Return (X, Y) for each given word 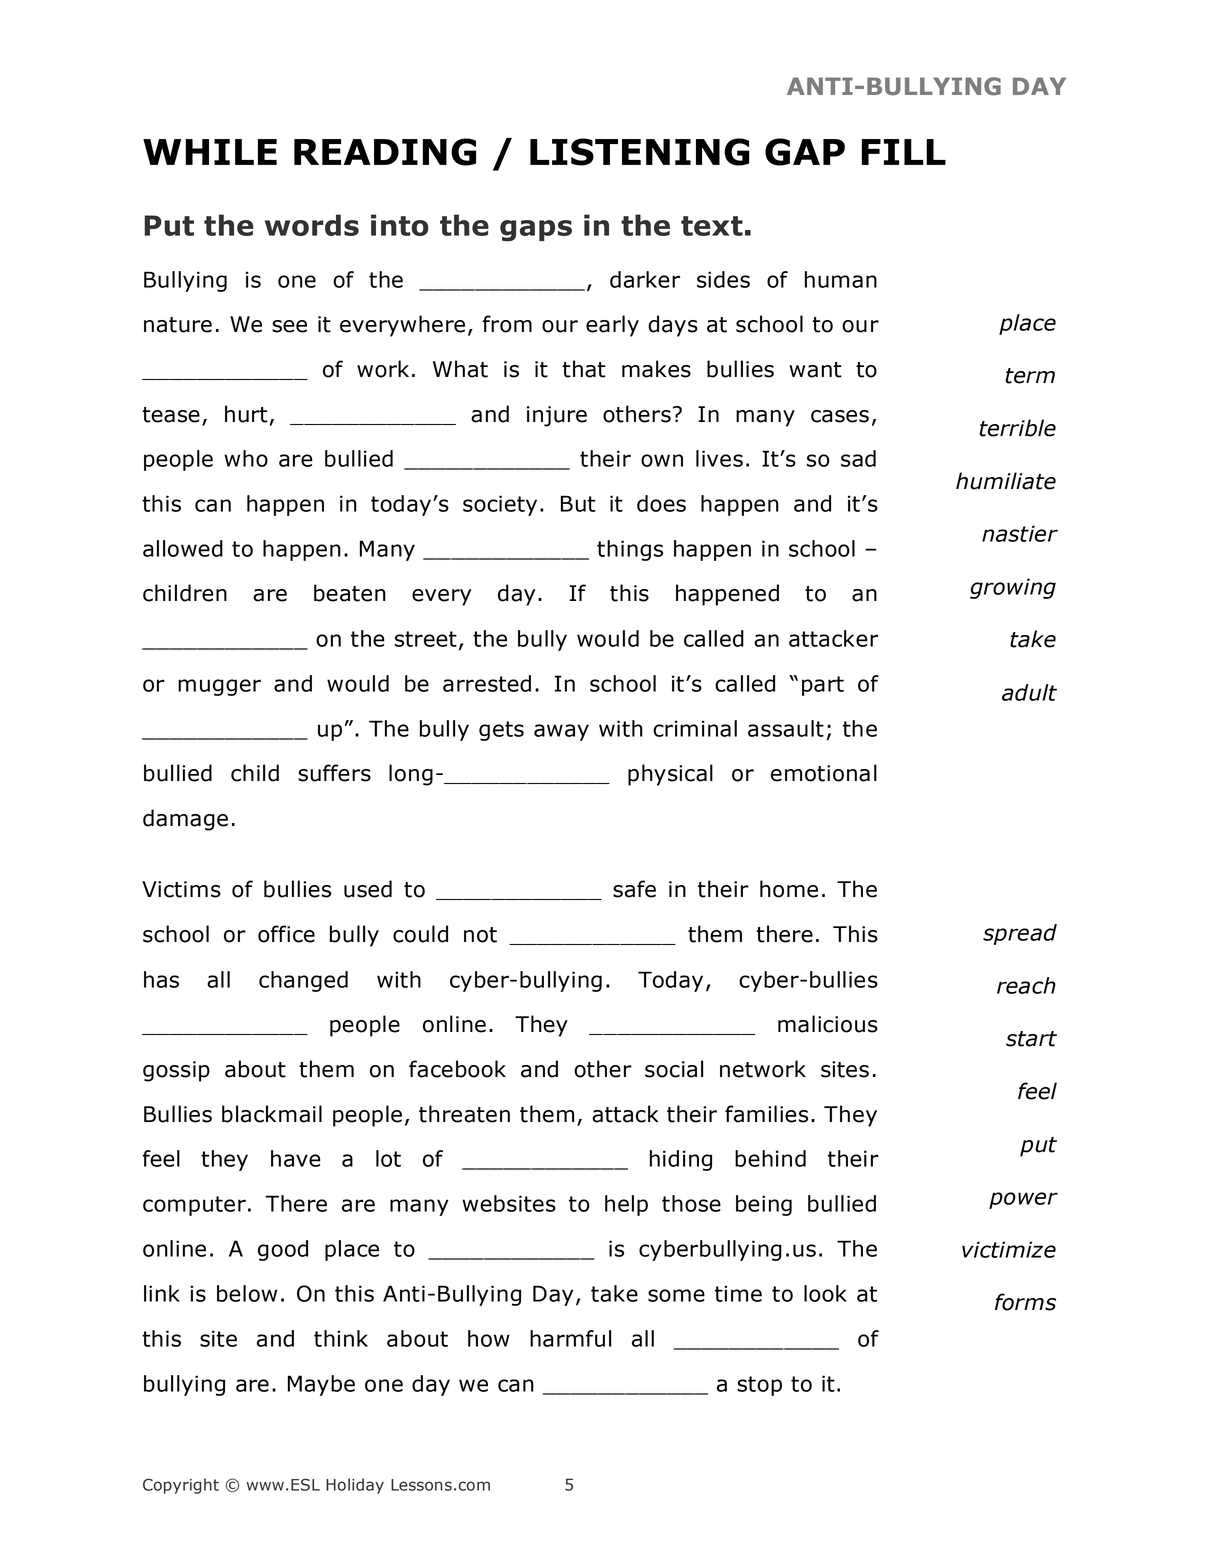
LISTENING (640, 152)
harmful (570, 1338)
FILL (904, 152)
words (312, 225)
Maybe (321, 1385)
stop (759, 1386)
